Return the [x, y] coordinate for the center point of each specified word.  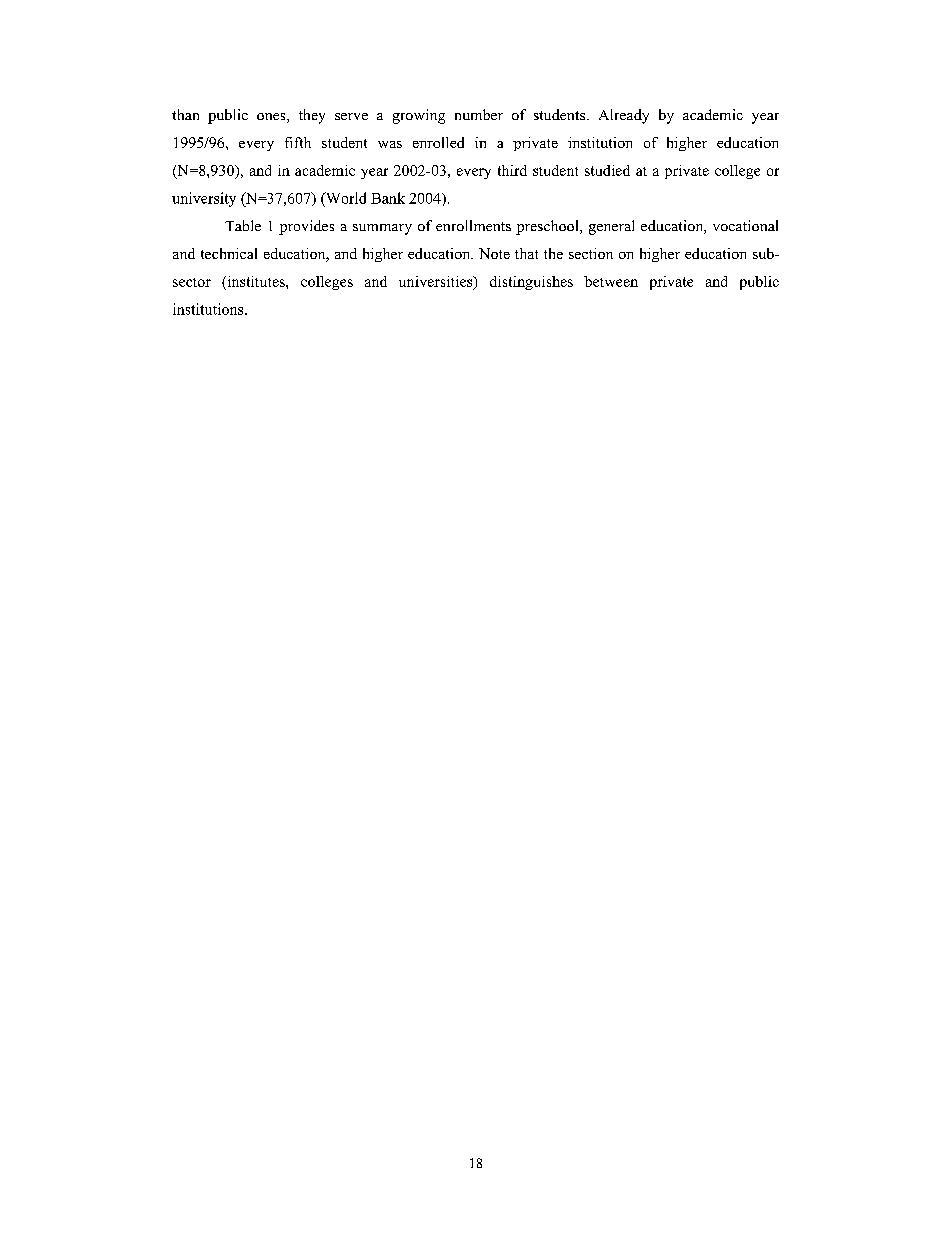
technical [229, 253]
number [479, 114]
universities [437, 283]
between [611, 281]
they [312, 116]
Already [624, 116]
